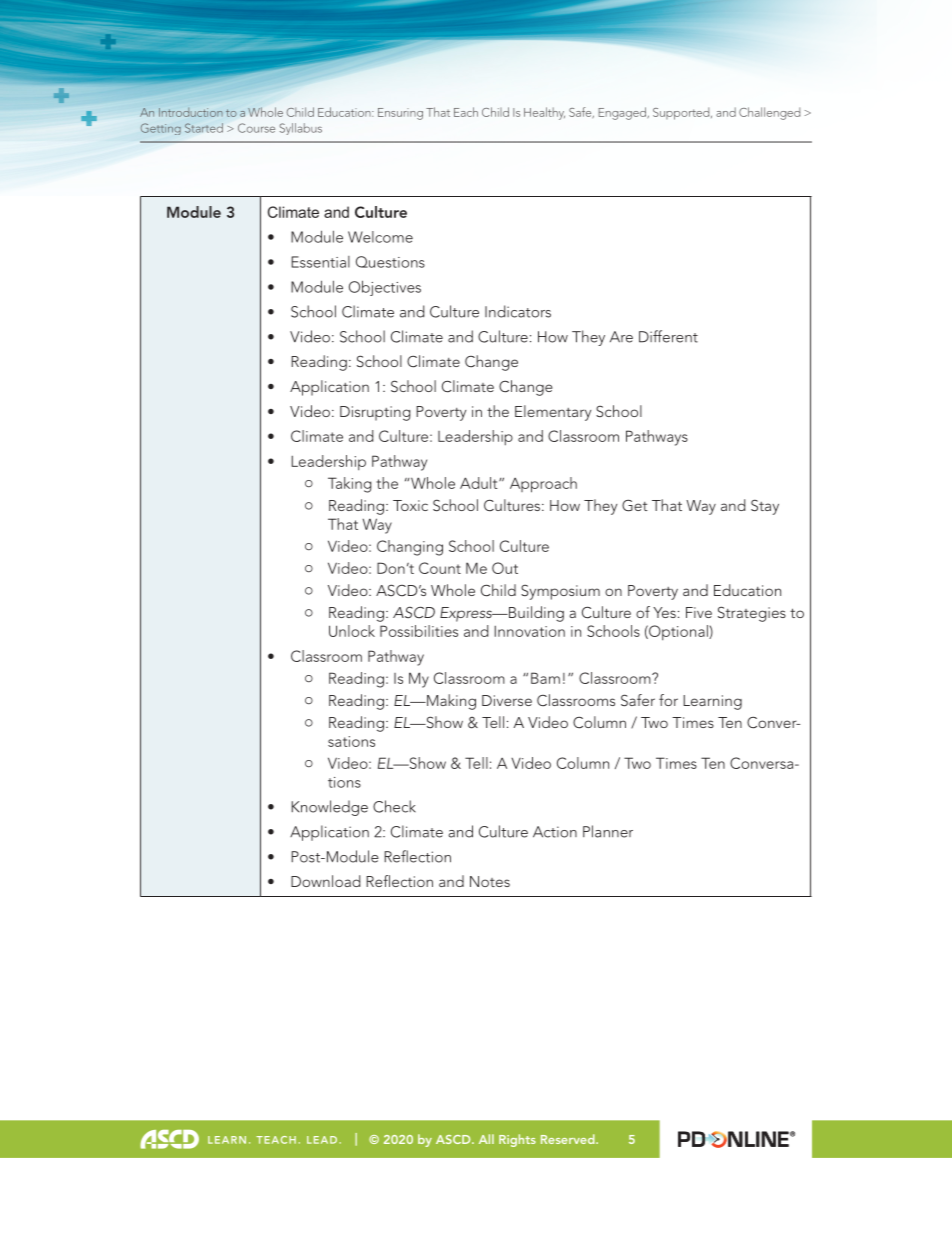 This screenshot has width=952, height=1233. Describe the element at coordinates (466, 112) in the screenshot. I see `Each` at that location.
